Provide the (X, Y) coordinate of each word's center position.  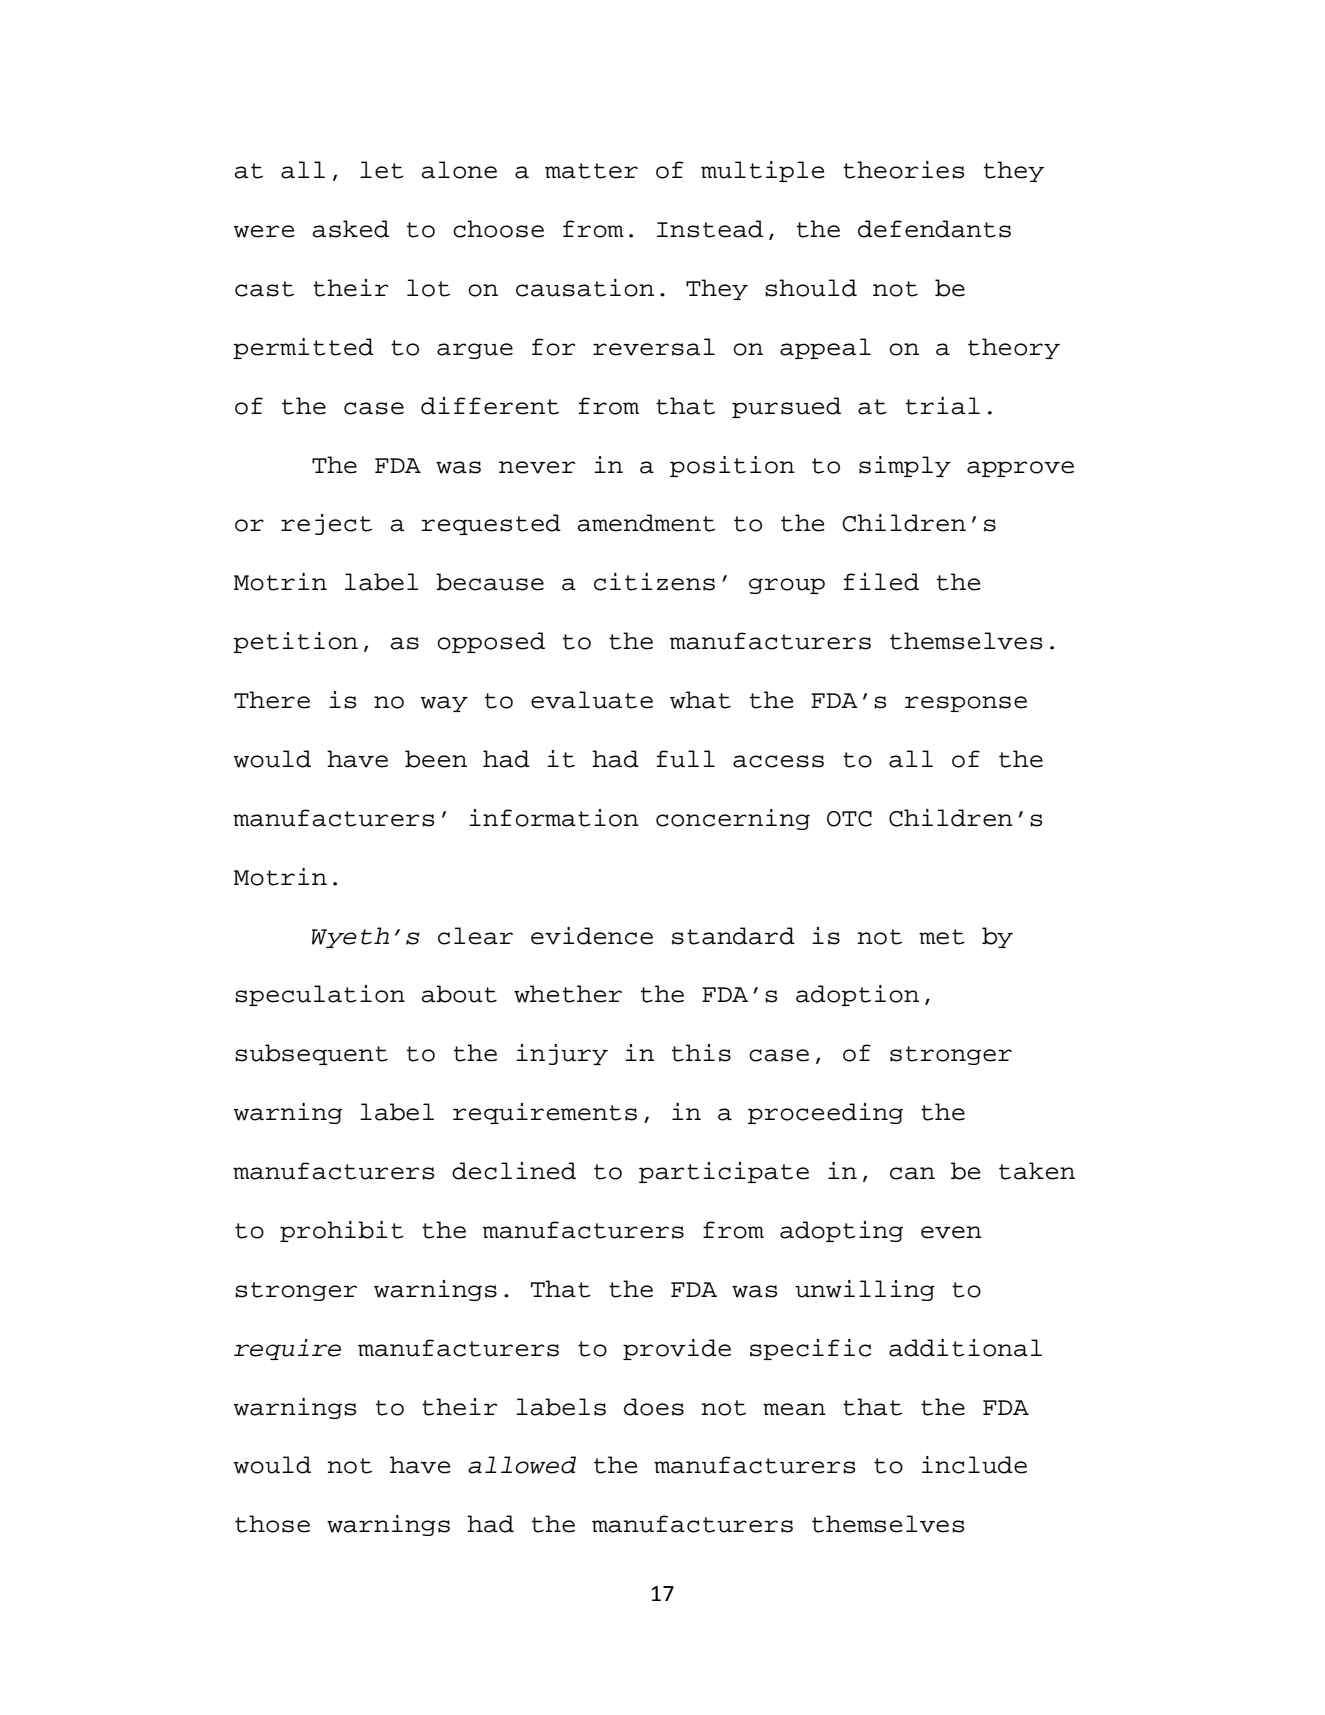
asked (351, 229)
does (654, 1407)
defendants (934, 229)
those (272, 1524)
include (974, 1465)
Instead (710, 229)
